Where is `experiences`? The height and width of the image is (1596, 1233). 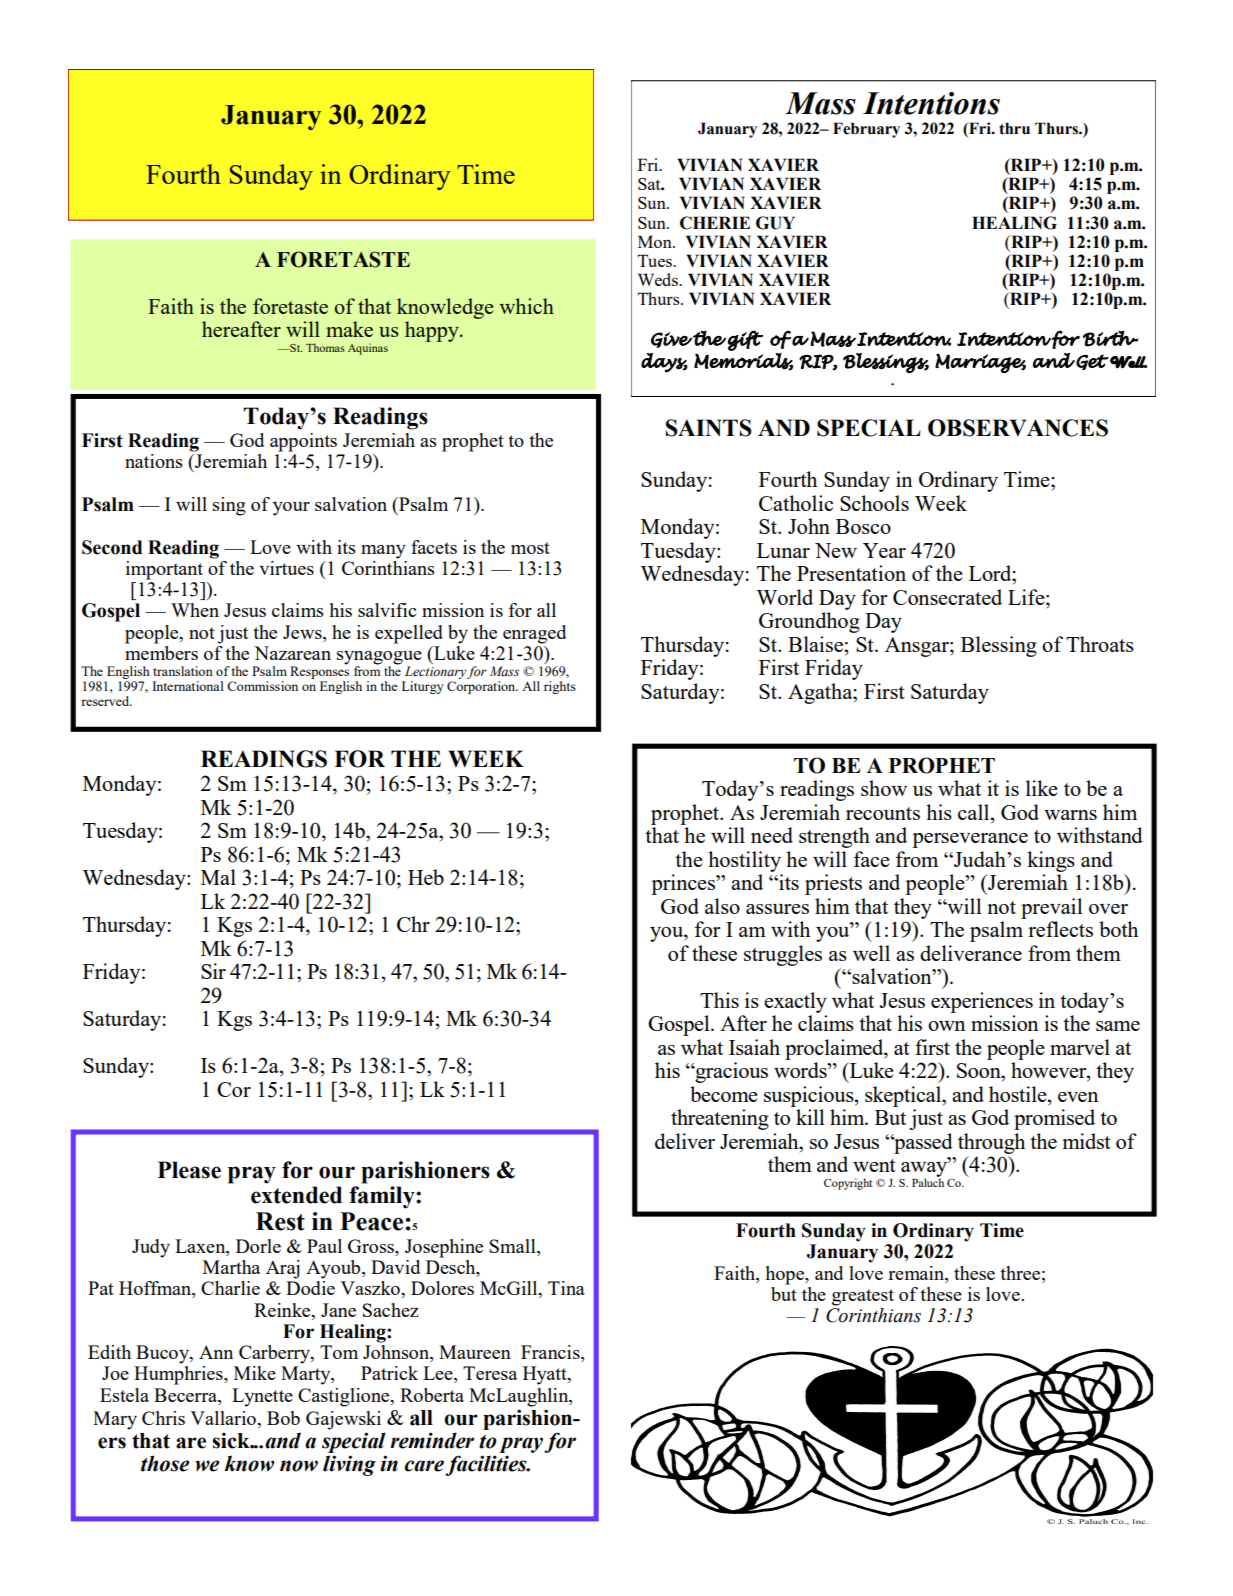 experiences is located at coordinates (982, 1002).
